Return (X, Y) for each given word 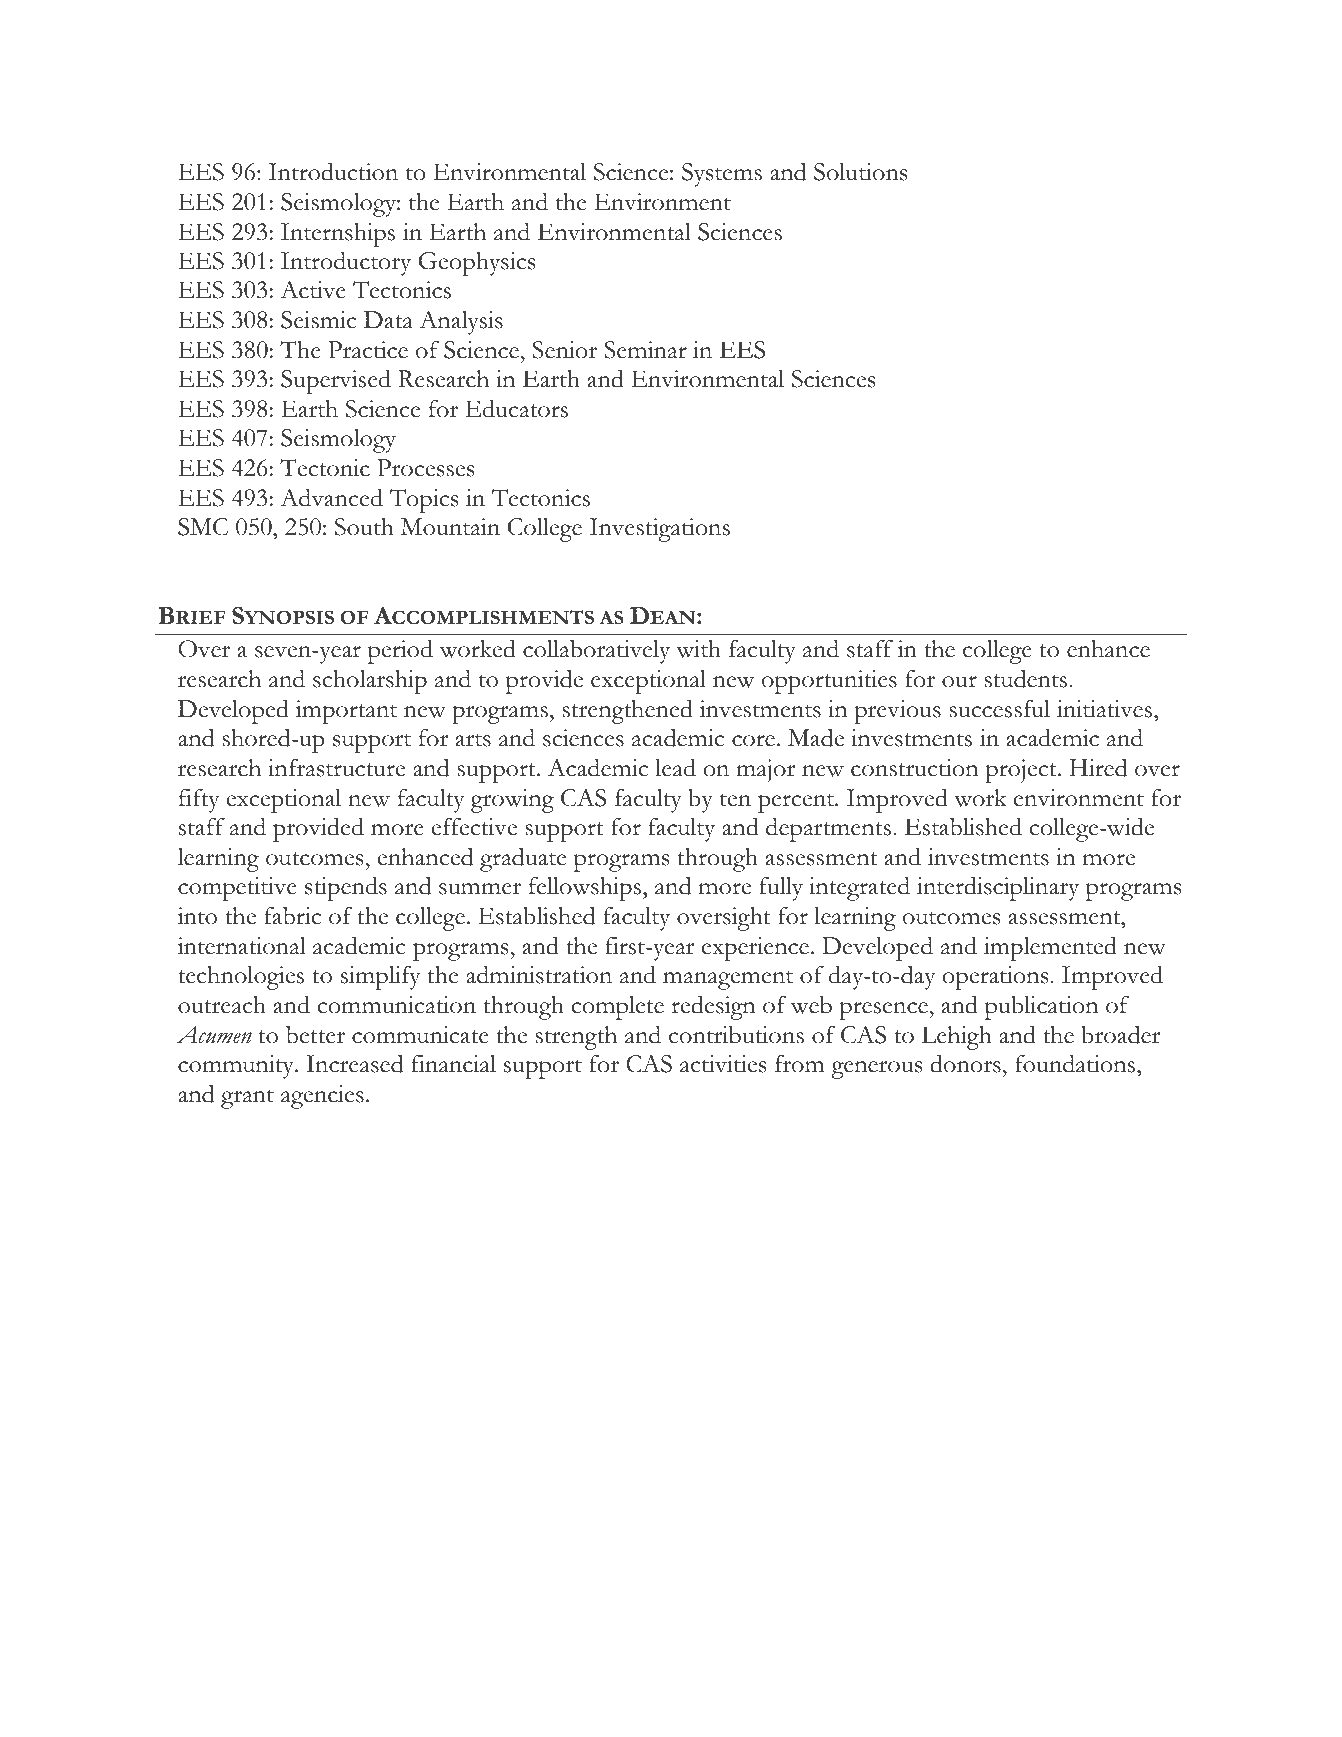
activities (723, 1064)
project (1022, 771)
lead (675, 767)
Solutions (860, 172)
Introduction (333, 171)
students (1025, 678)
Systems (722, 175)
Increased (354, 1063)
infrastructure (336, 768)
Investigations (660, 530)
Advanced (331, 497)
